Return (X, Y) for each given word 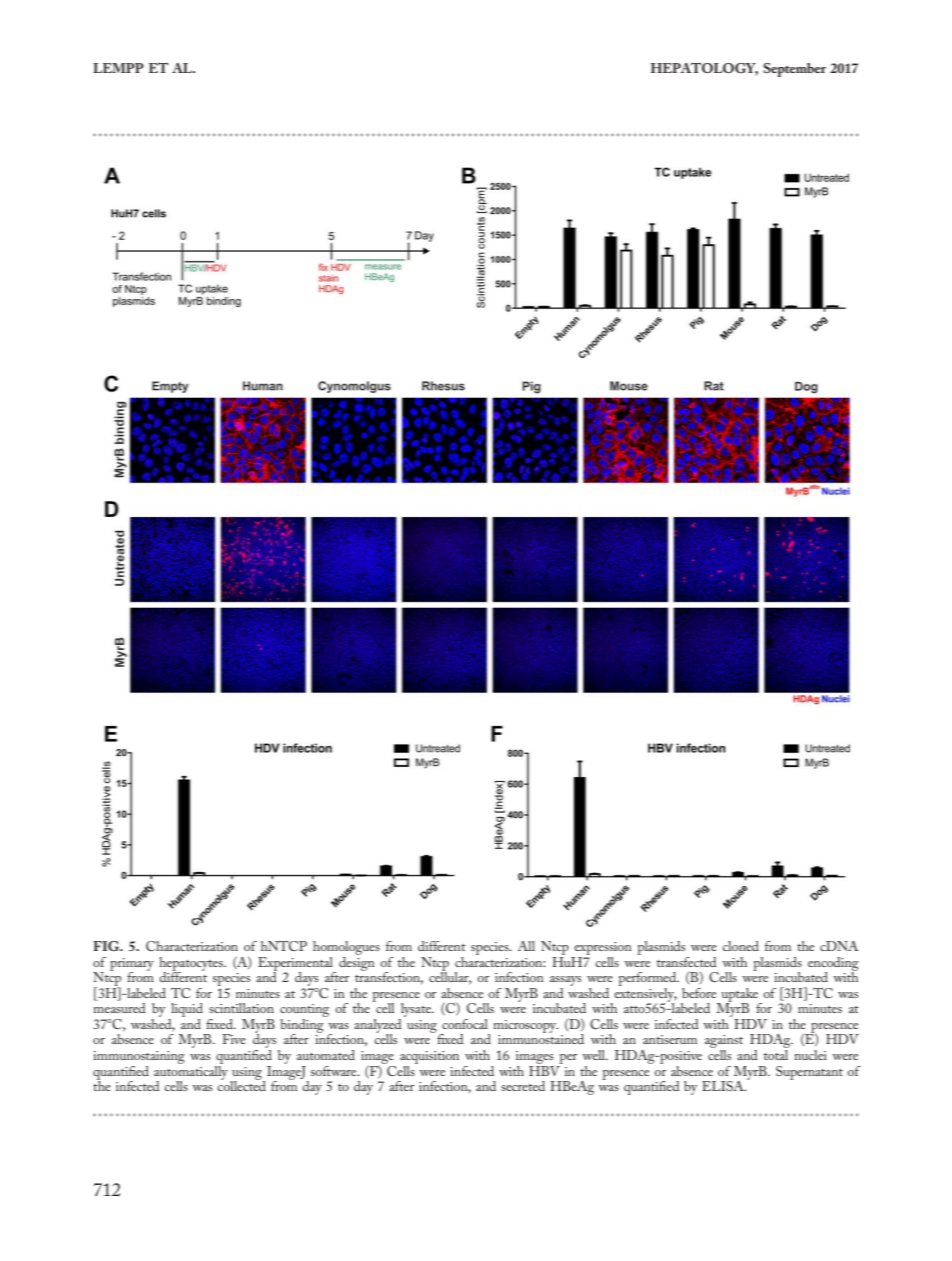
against (724, 1043)
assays (565, 981)
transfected (687, 962)
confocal (465, 1024)
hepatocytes (192, 965)
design (357, 962)
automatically (191, 1072)
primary (132, 965)
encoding (833, 965)
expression (603, 948)
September (794, 70)
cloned (740, 946)
